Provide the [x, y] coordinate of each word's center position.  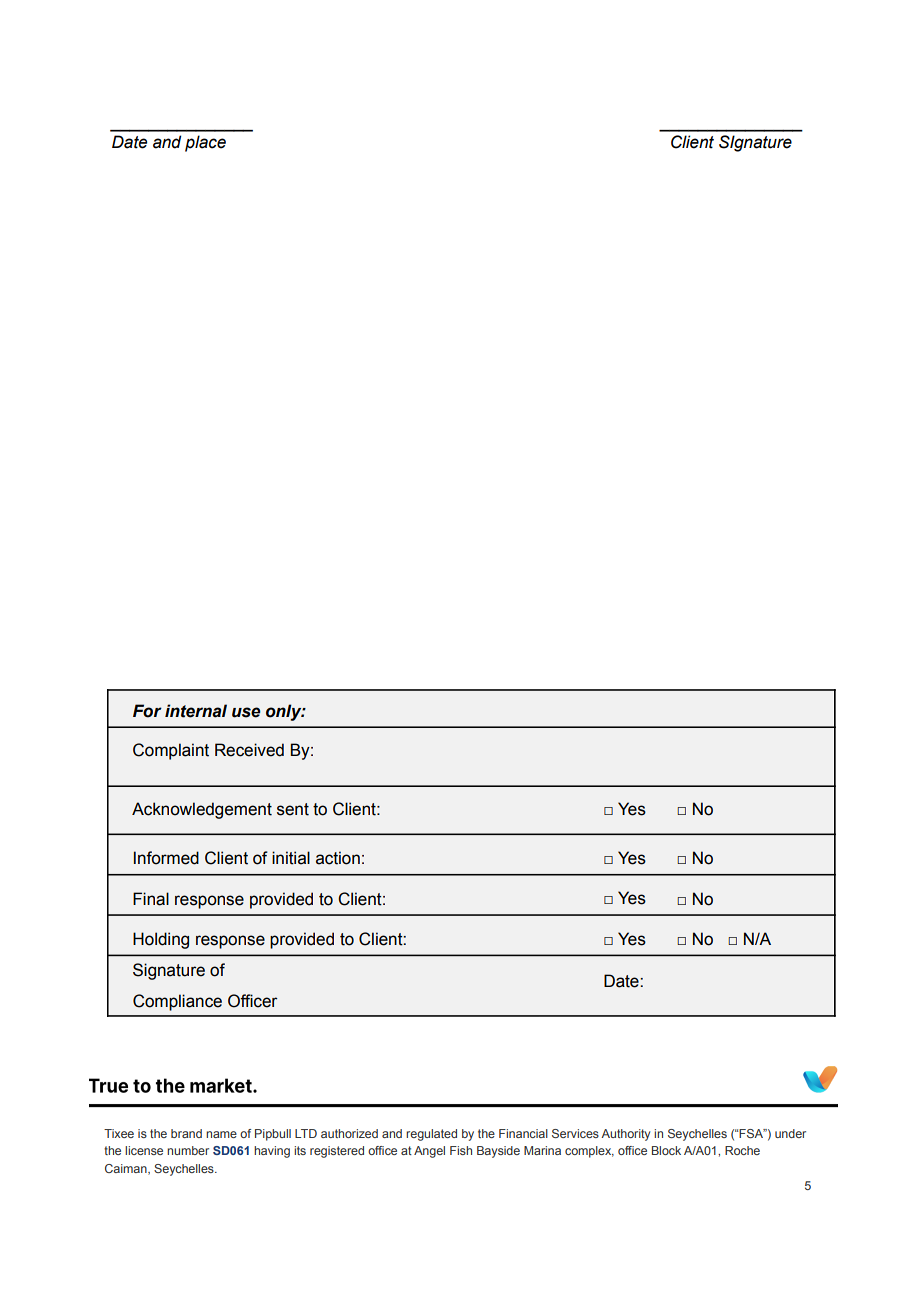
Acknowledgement [202, 810]
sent [293, 809]
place [205, 143]
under [790, 1133]
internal [196, 711]
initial [291, 858]
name [221, 1134]
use [246, 712]
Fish [461, 1150]
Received [249, 750]
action [338, 858]
